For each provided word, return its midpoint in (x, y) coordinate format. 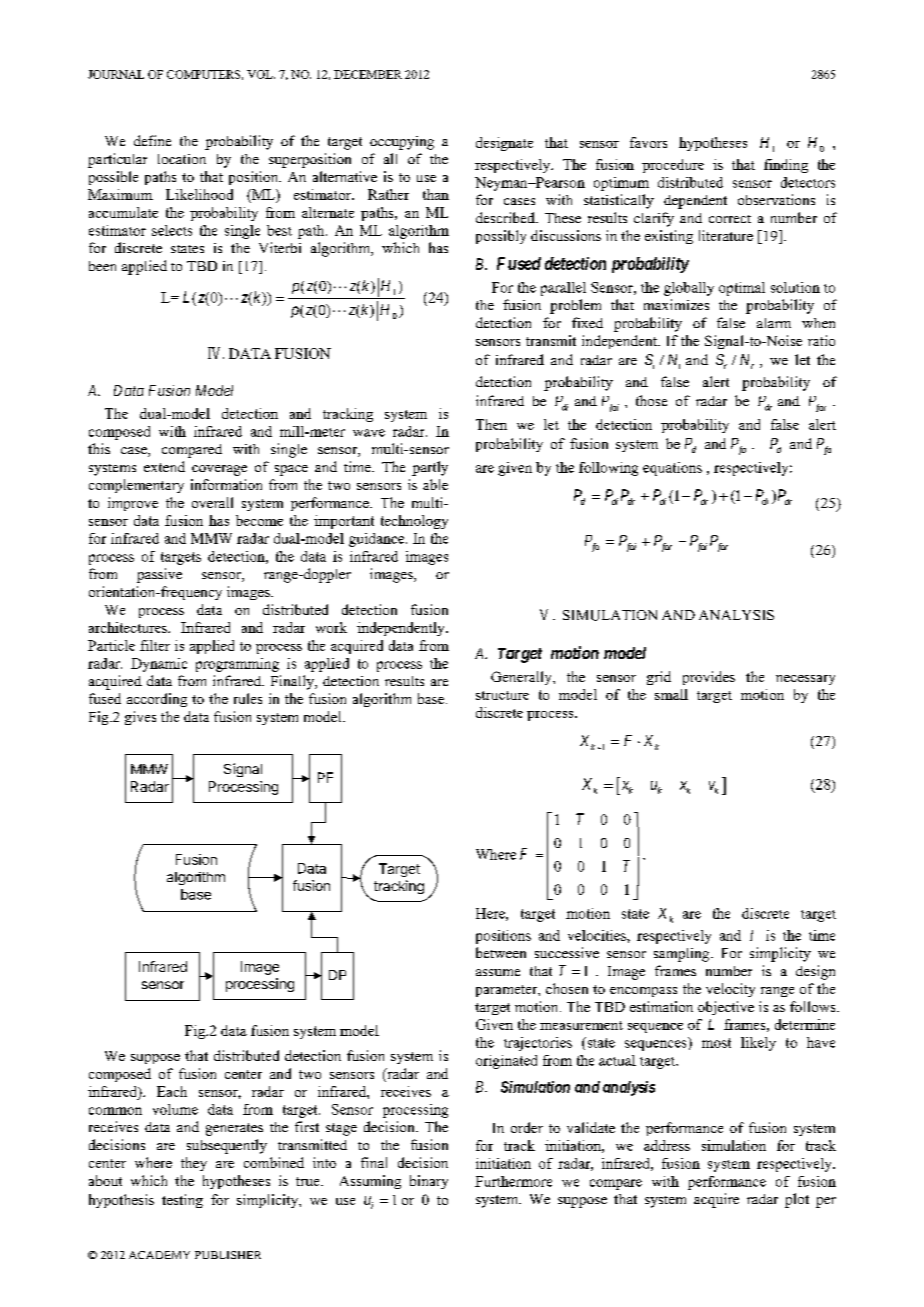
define (152, 140)
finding (786, 166)
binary (429, 1182)
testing (182, 1201)
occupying (402, 143)
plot (797, 1200)
